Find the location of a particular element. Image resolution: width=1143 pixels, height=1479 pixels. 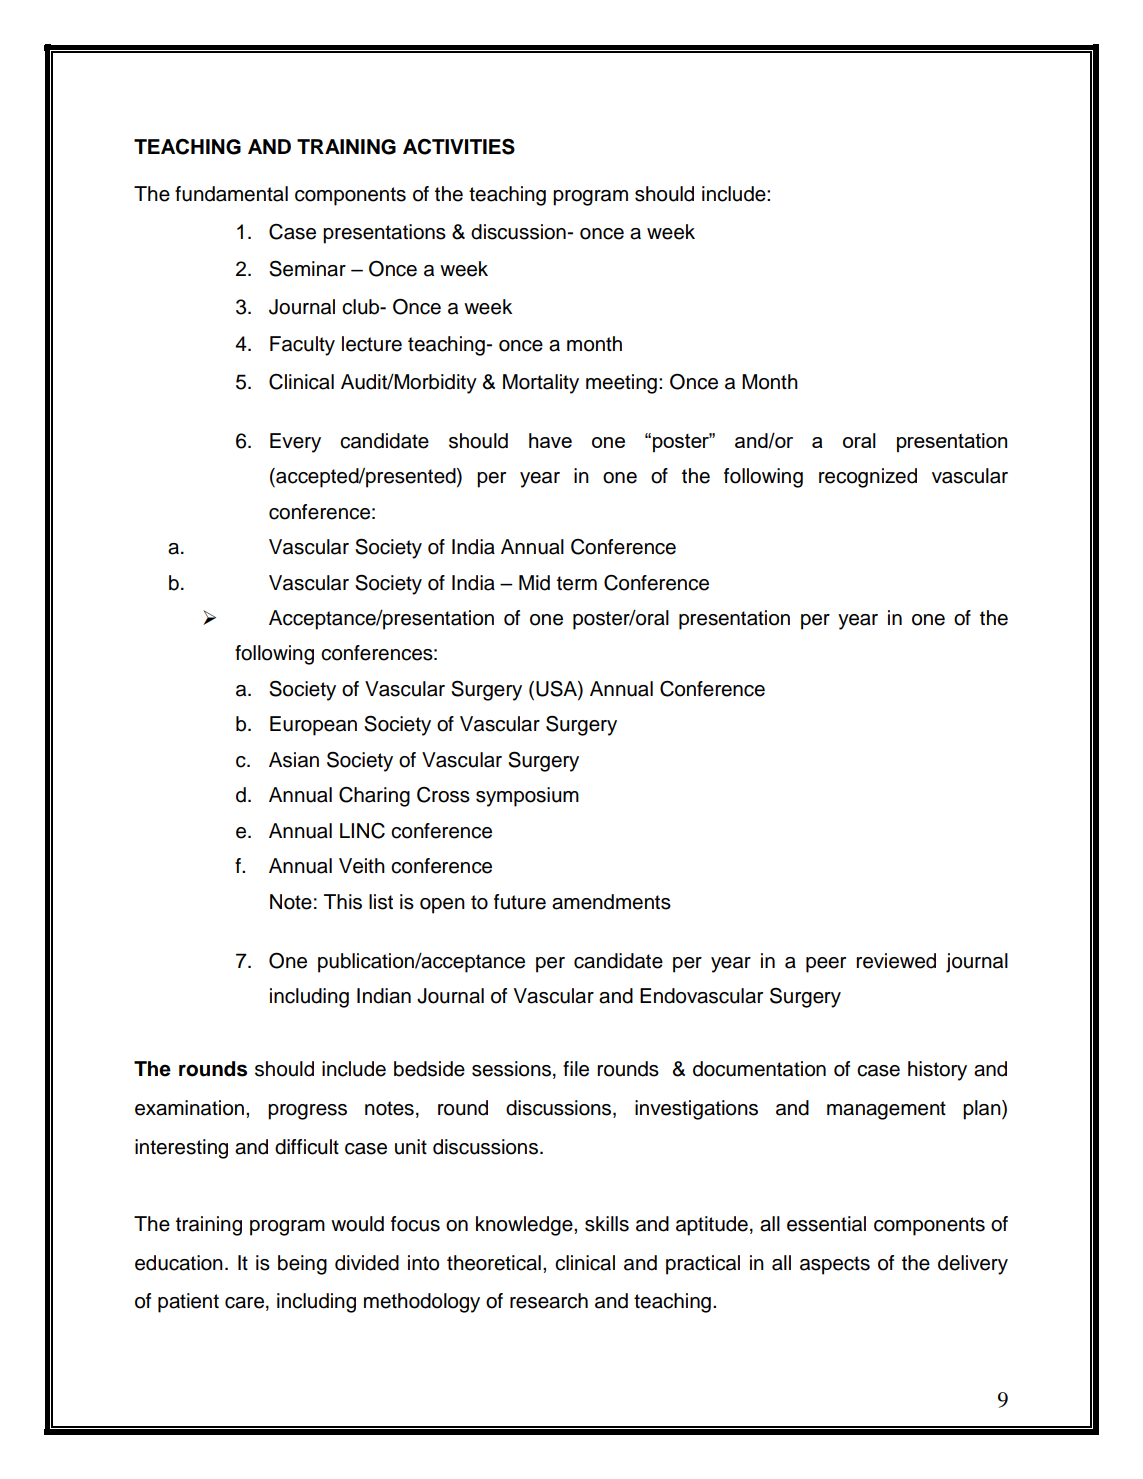

being is located at coordinates (302, 1265).
